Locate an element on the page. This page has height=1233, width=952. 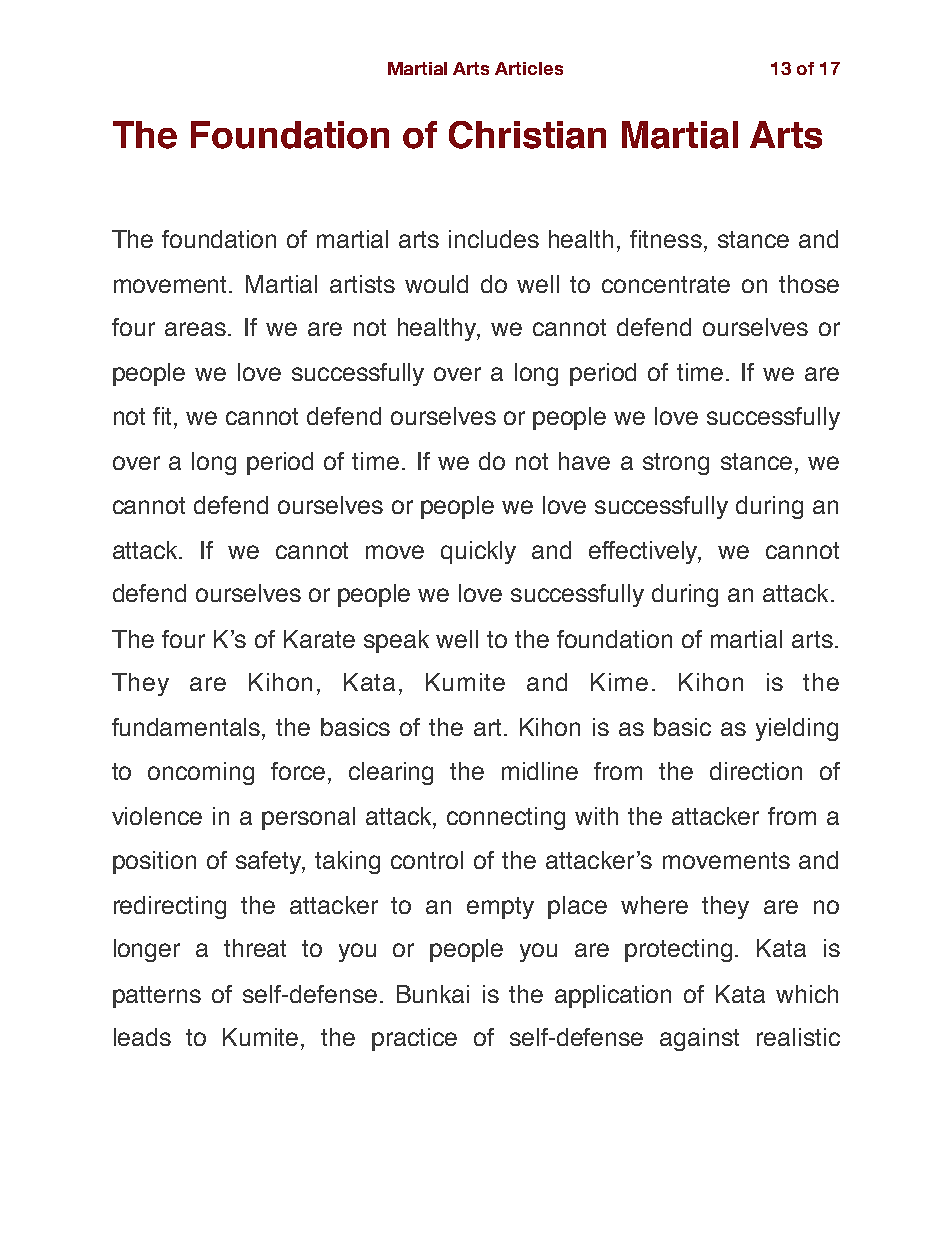
patterns is located at coordinates (157, 997).
